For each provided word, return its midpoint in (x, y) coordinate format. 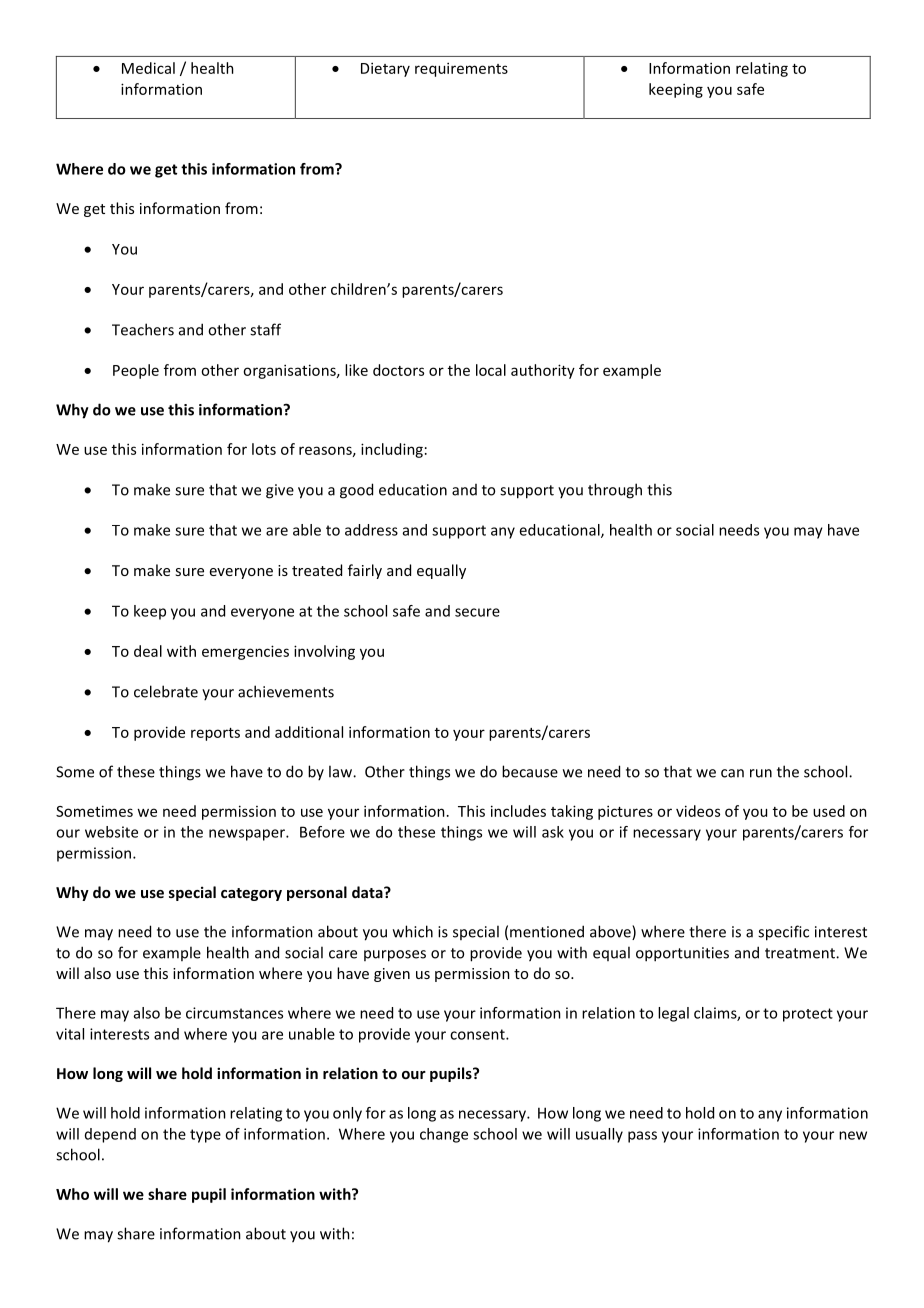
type (205, 1136)
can (732, 773)
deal (148, 651)
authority (543, 371)
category (251, 894)
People (136, 371)
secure (477, 612)
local (491, 370)
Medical (148, 68)
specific (783, 933)
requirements (461, 69)
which (413, 931)
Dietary (385, 69)
